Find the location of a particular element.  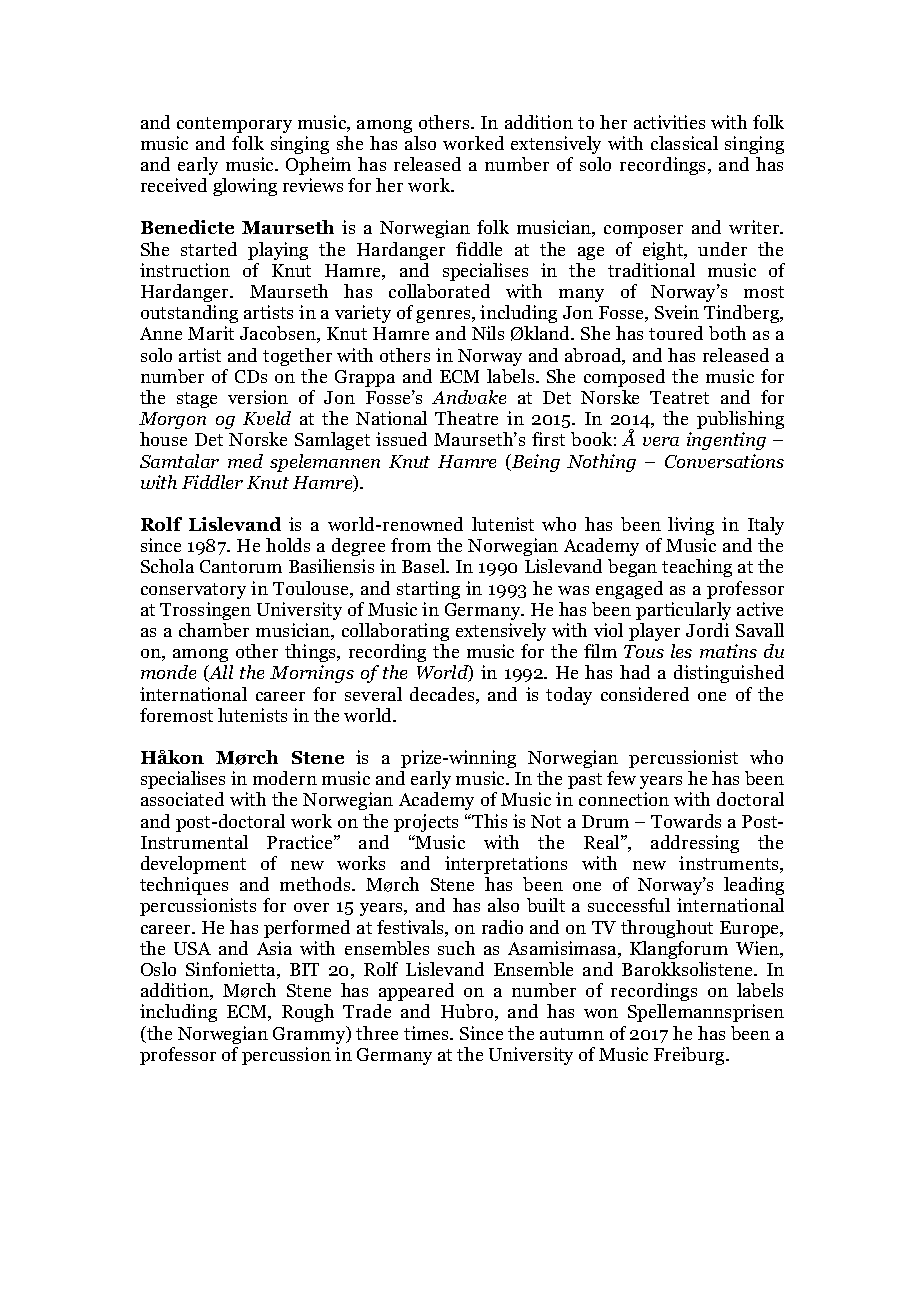

teaching is located at coordinates (697, 568).
